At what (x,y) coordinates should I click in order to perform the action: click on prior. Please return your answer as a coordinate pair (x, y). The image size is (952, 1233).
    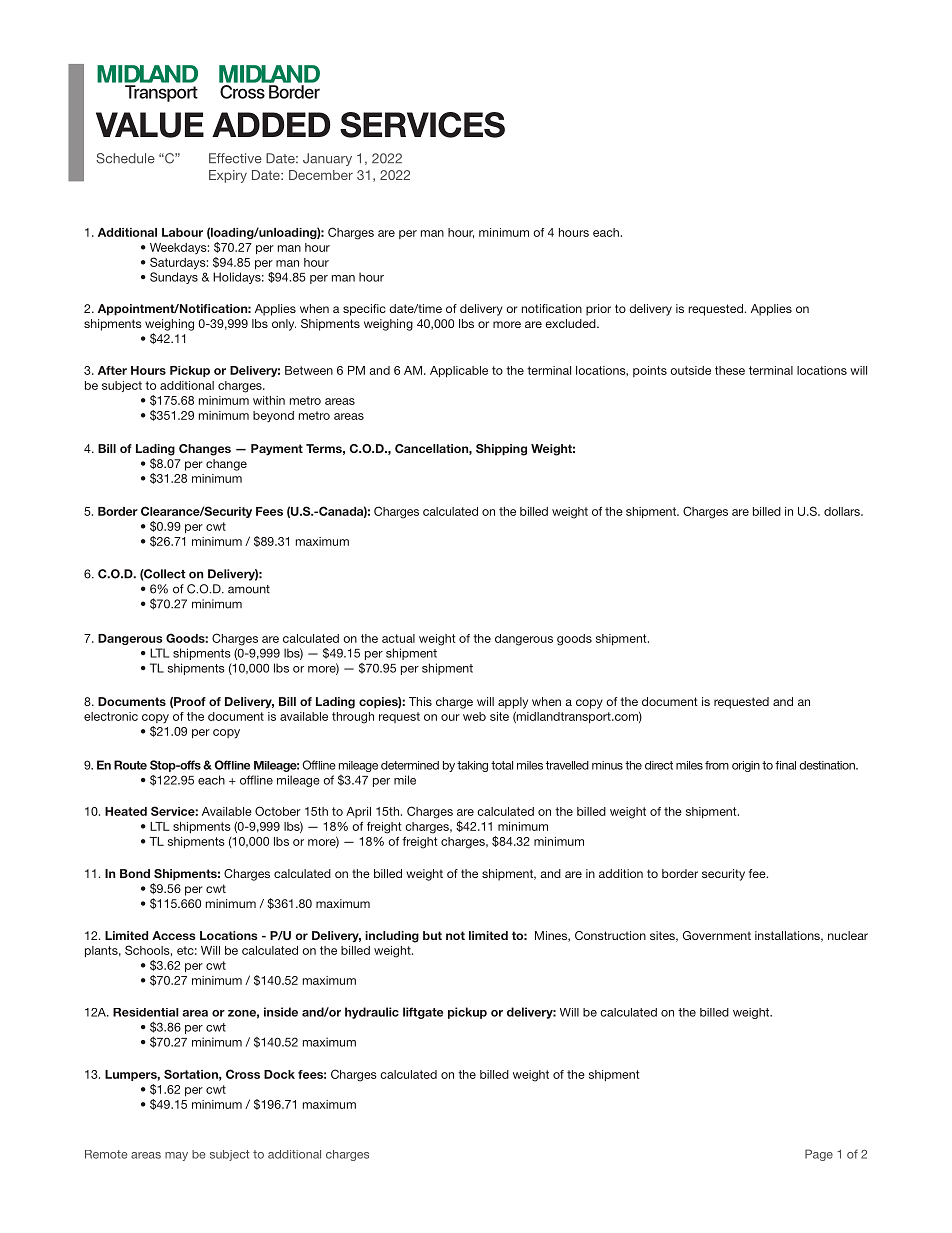
    Looking at the image, I should click on (598, 310).
